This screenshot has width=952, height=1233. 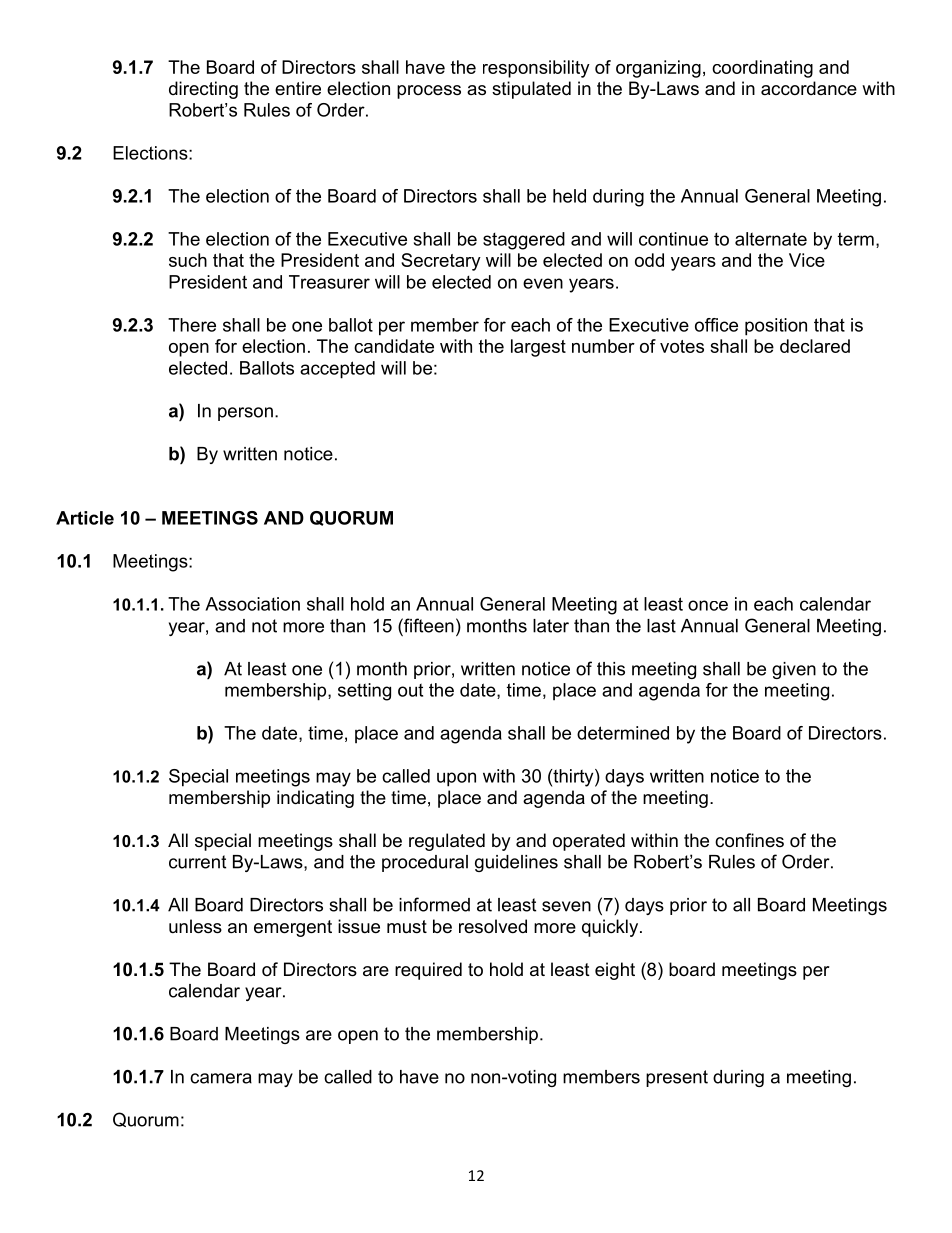 I want to click on process, so click(x=429, y=92).
